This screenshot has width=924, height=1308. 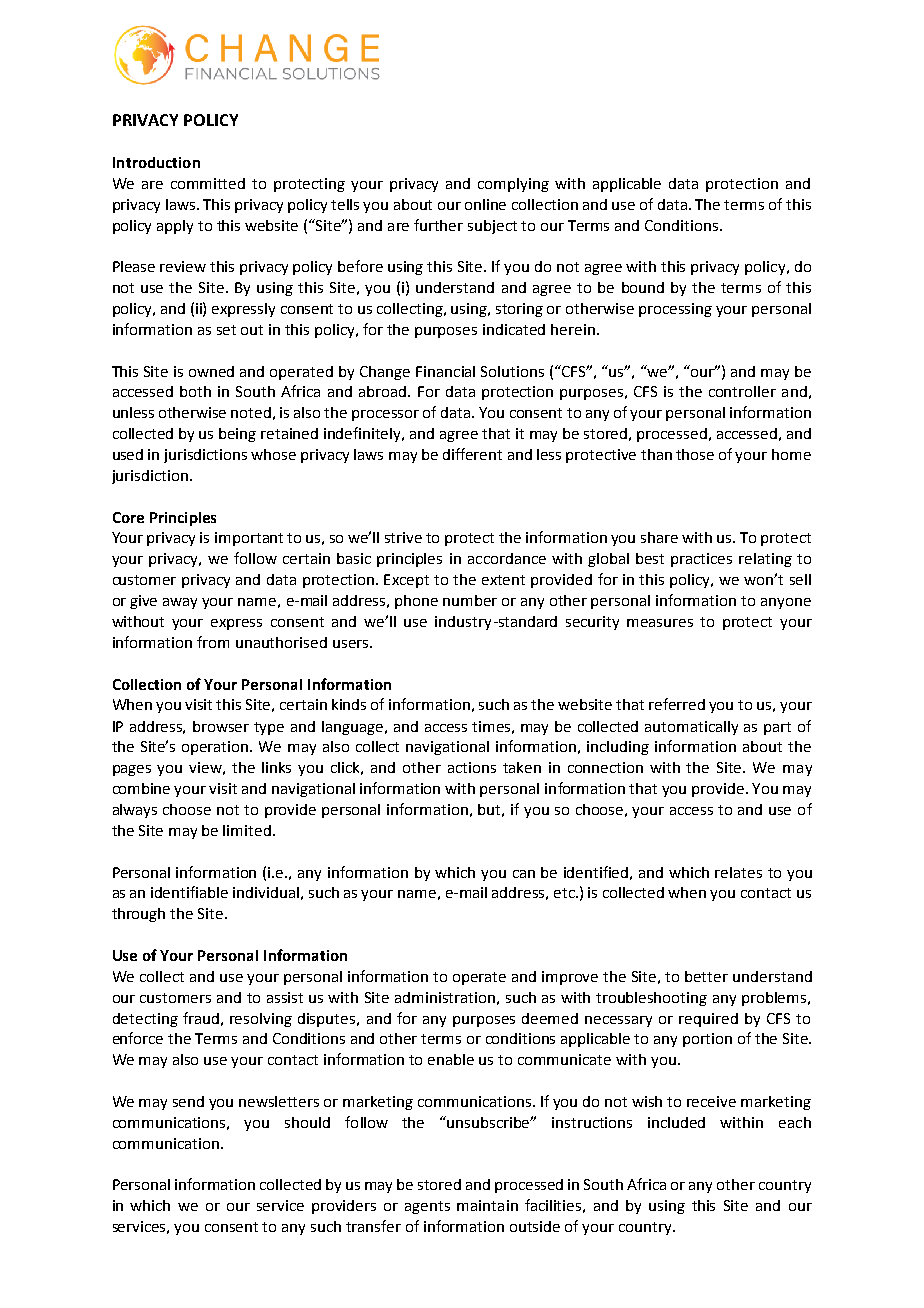 What do you see at coordinates (738, 872) in the screenshot?
I see `relates` at bounding box center [738, 872].
